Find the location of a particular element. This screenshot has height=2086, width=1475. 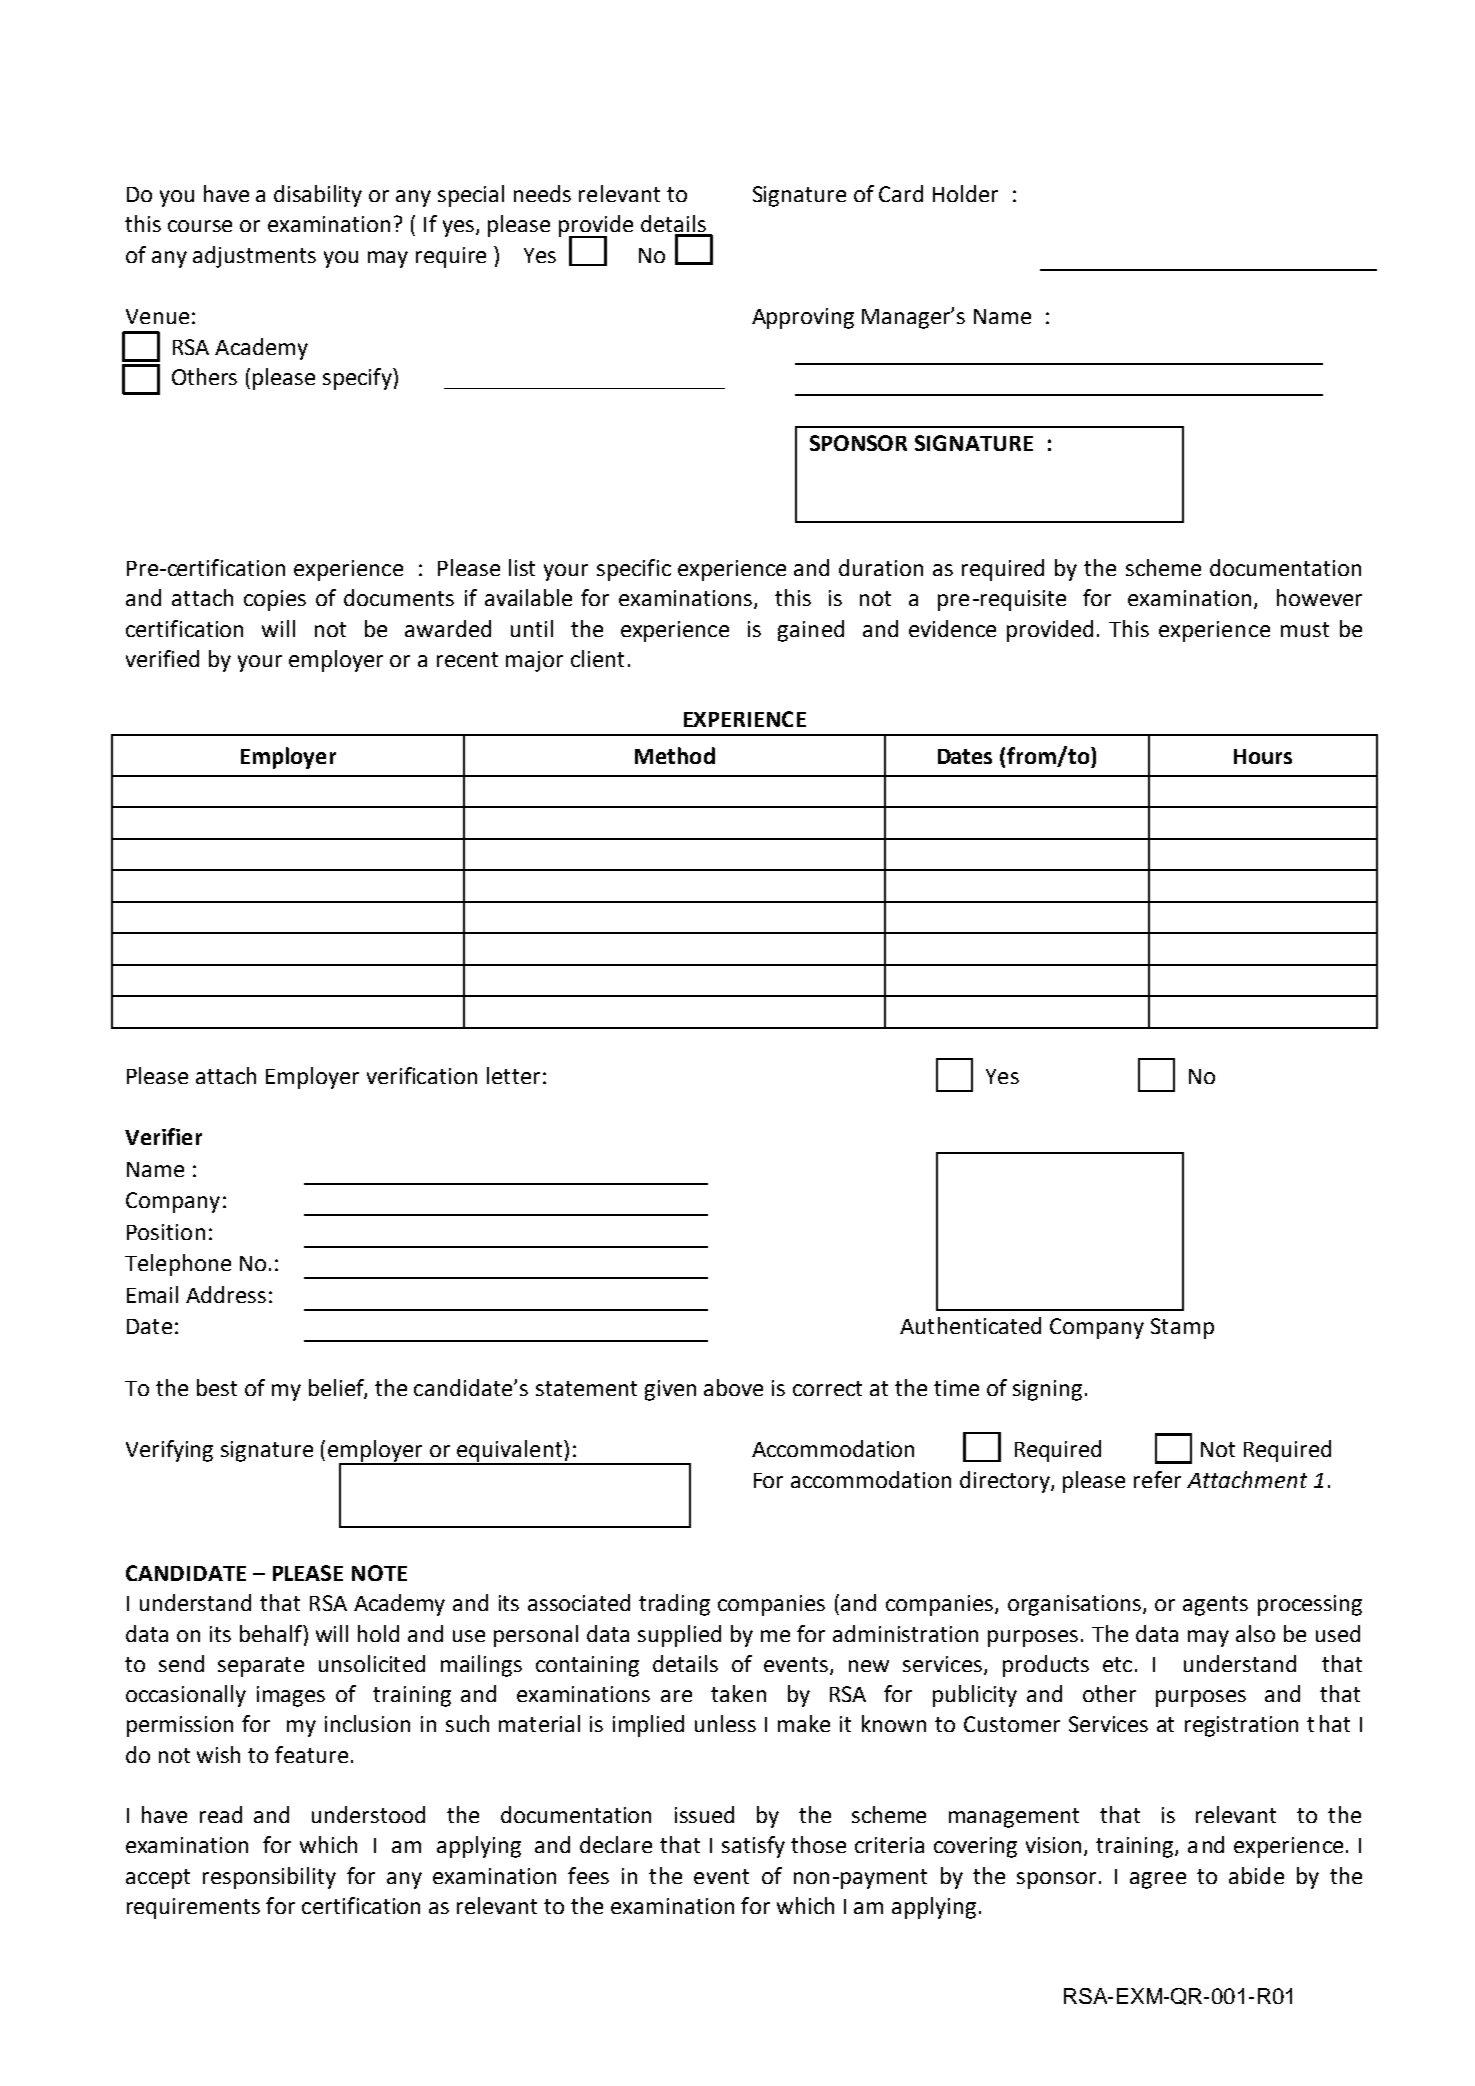

Card is located at coordinates (901, 193).
